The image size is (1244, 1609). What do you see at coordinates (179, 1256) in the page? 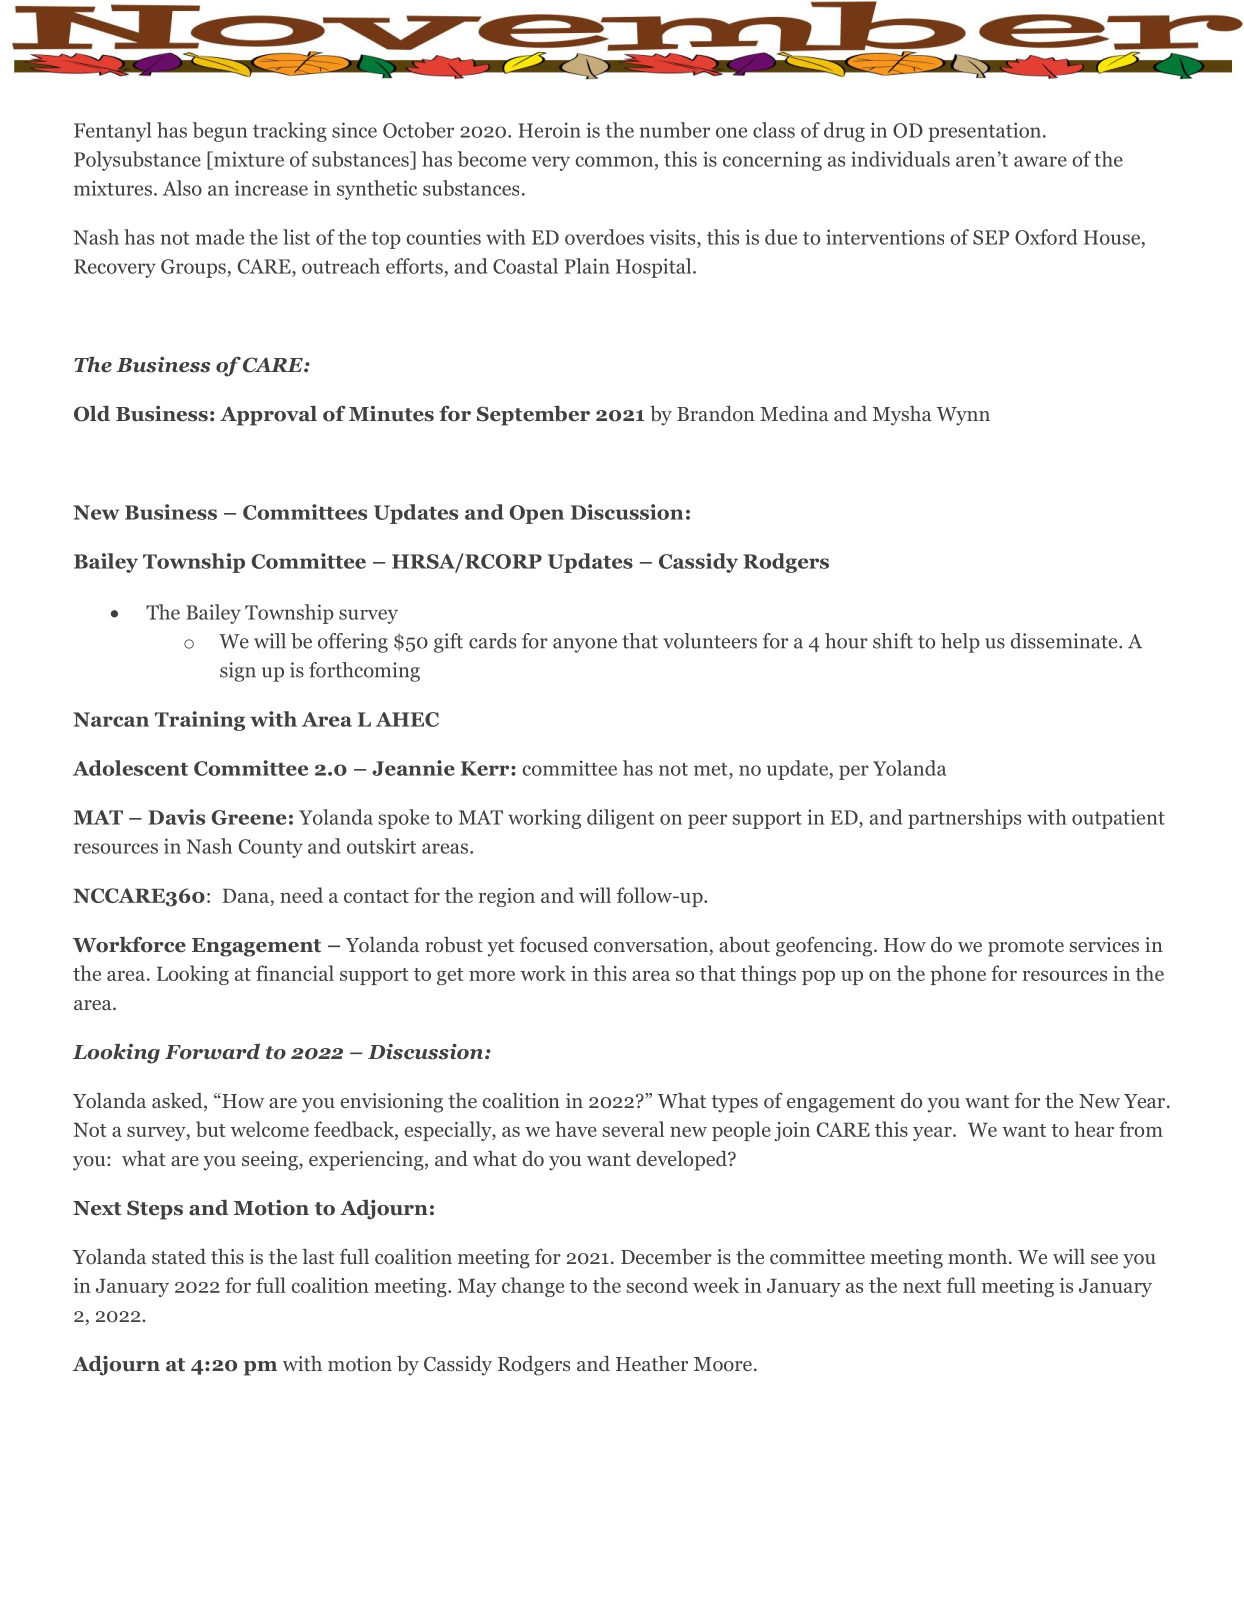
I see `stated` at bounding box center [179, 1256].
